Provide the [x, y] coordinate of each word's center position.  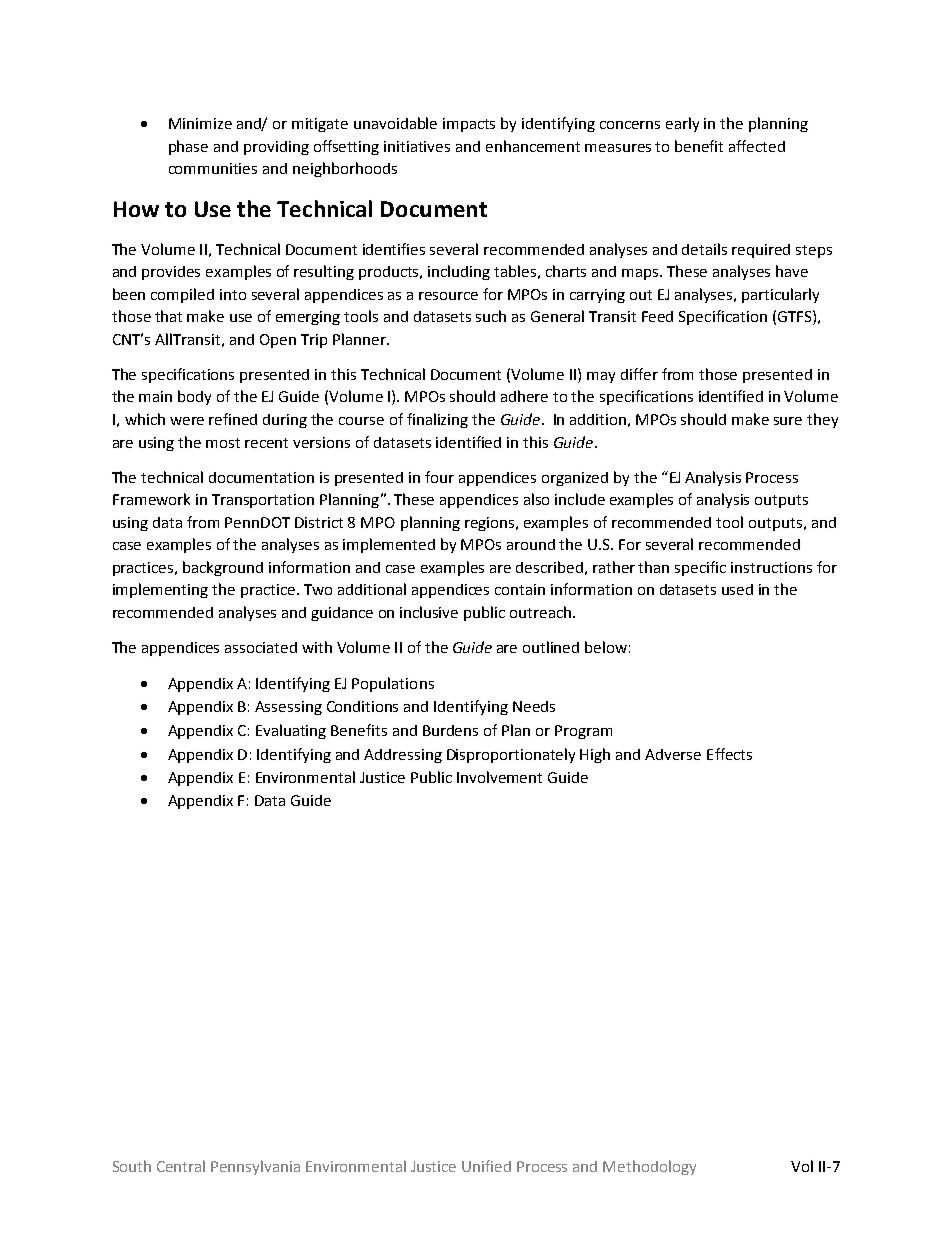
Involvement [499, 777]
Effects [729, 754]
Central [181, 1166]
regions [489, 524]
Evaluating [291, 731]
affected [757, 146]
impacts [469, 125]
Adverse [673, 754]
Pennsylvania [255, 1167]
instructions [771, 567]
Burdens [450, 730]
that [168, 316]
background [223, 568]
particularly [780, 295]
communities [213, 168]
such [491, 316]
